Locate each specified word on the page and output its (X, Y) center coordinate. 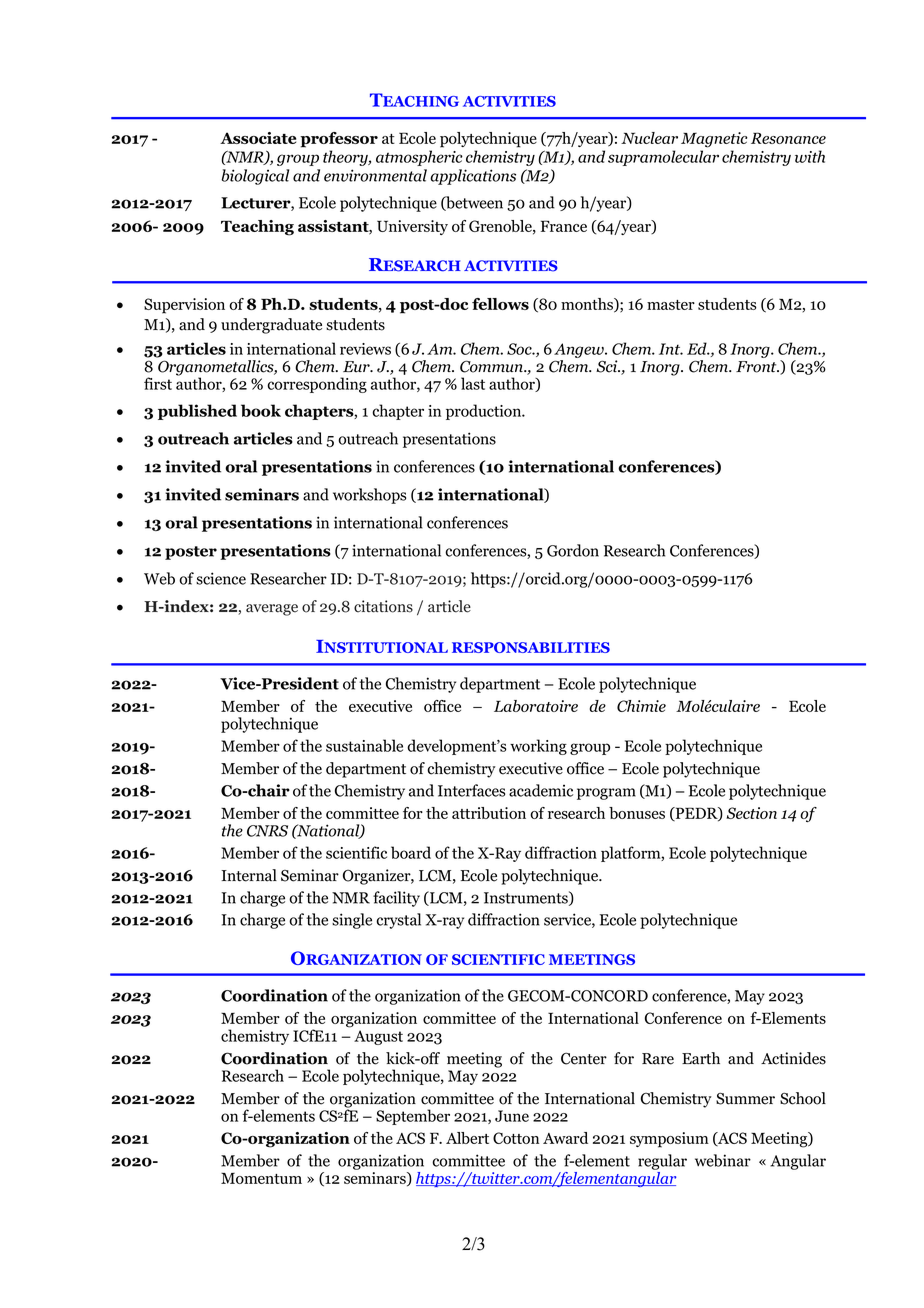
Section (751, 813)
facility (396, 899)
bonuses (637, 813)
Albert (467, 1138)
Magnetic (714, 140)
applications (473, 177)
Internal (249, 875)
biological (255, 177)
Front (757, 367)
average (272, 610)
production (485, 412)
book (261, 410)
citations (383, 606)
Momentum (261, 1178)
